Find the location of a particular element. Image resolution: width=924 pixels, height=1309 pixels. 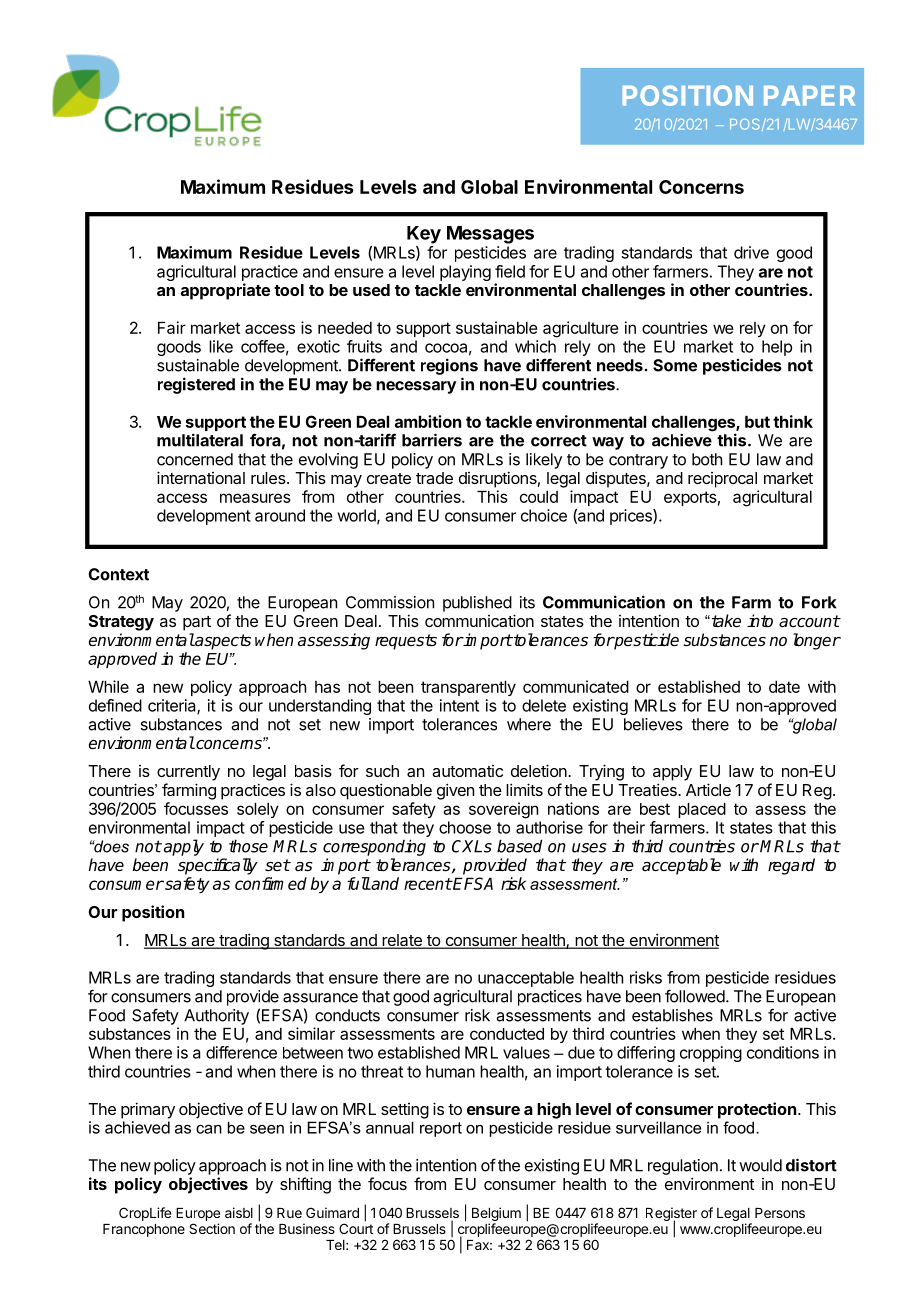

transparently is located at coordinates (468, 688).
